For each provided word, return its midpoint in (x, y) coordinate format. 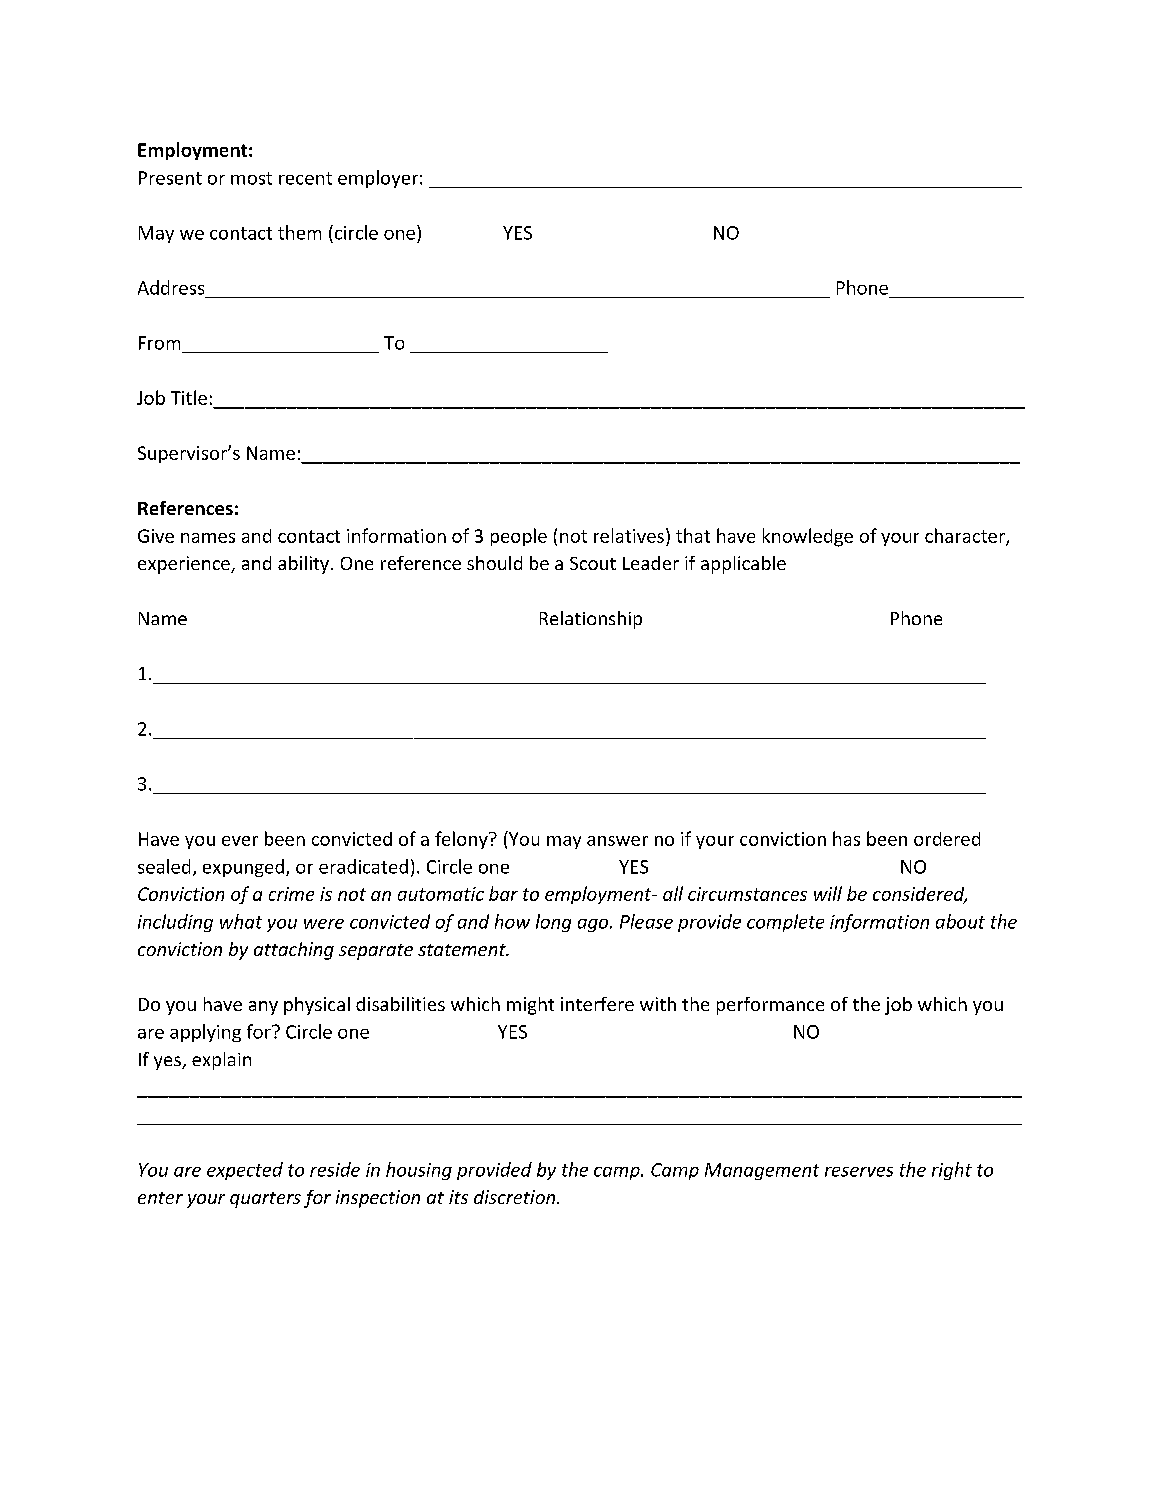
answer (617, 841)
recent (305, 178)
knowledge (808, 537)
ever (240, 841)
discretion (516, 1197)
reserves (859, 1172)
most (251, 178)
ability (303, 565)
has (846, 838)
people (519, 537)
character (966, 536)
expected (245, 1171)
